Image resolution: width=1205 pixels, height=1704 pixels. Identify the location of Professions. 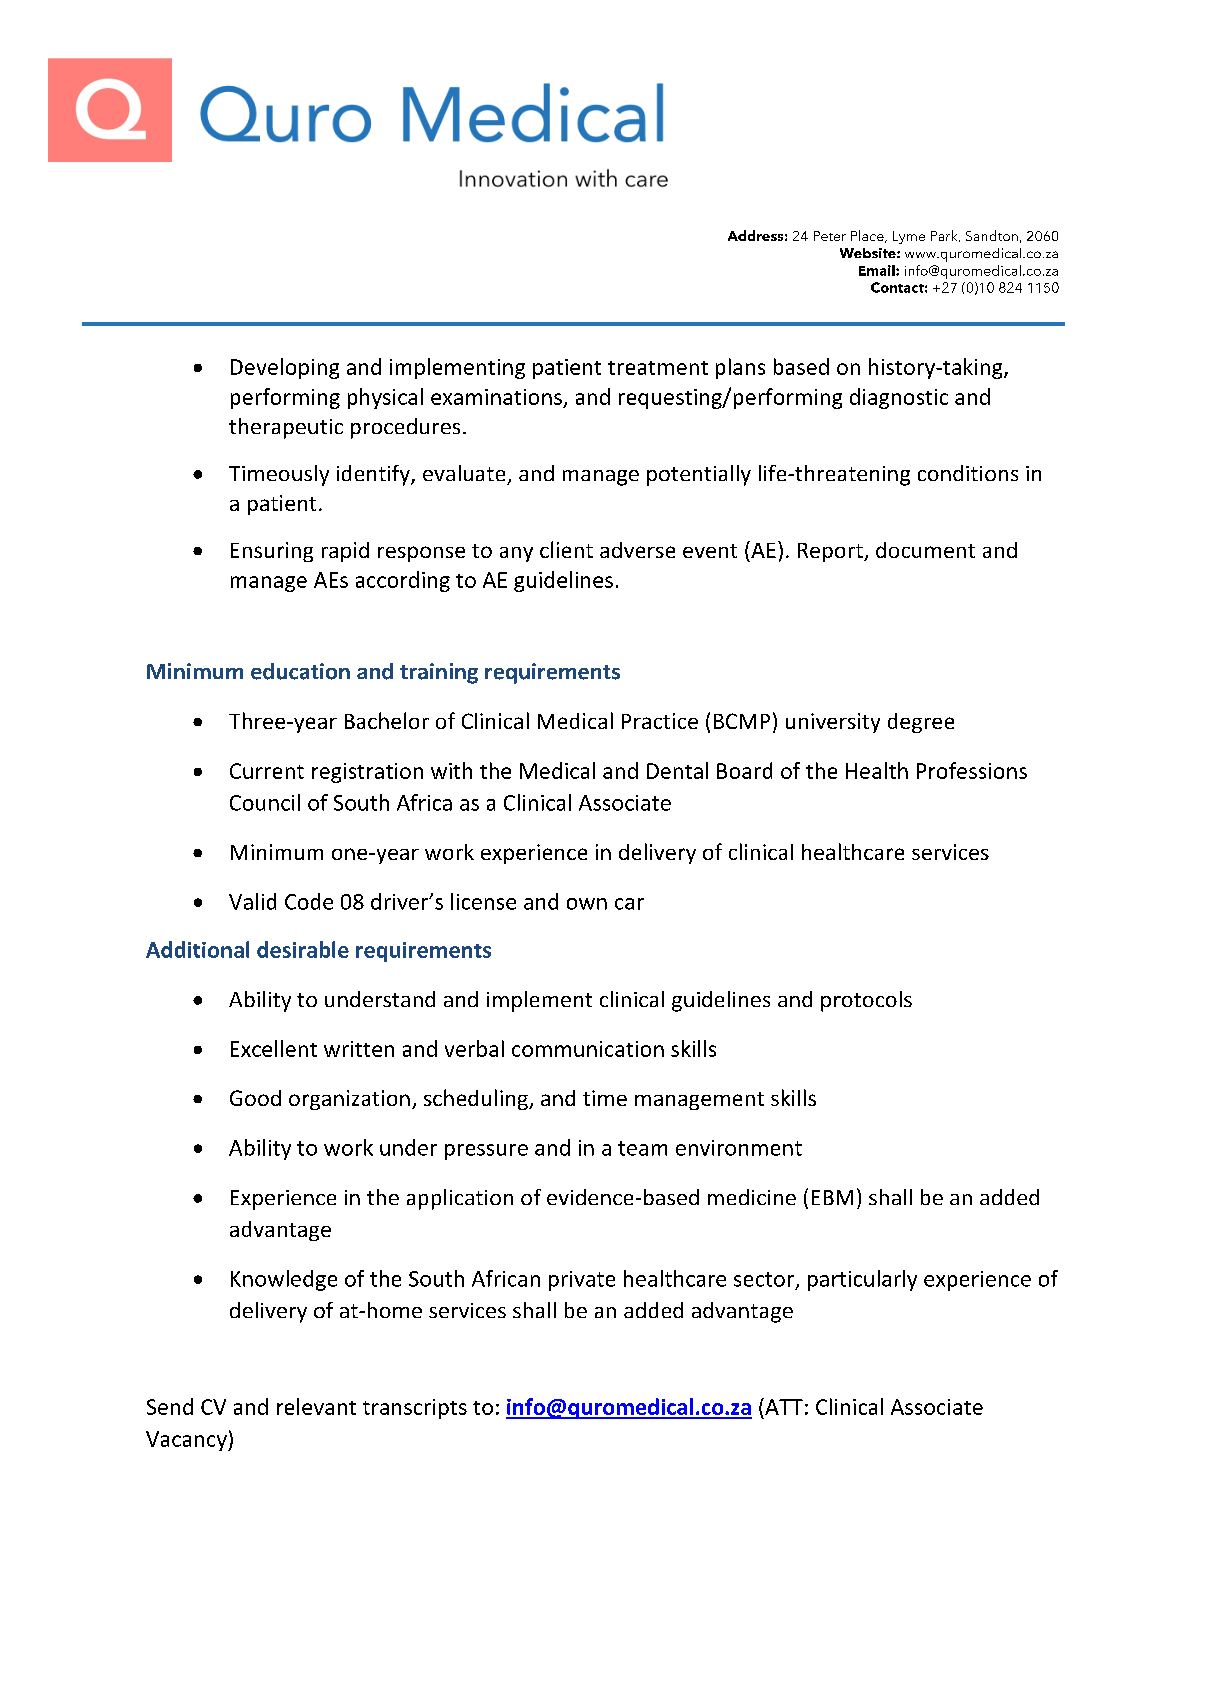
(972, 770).
